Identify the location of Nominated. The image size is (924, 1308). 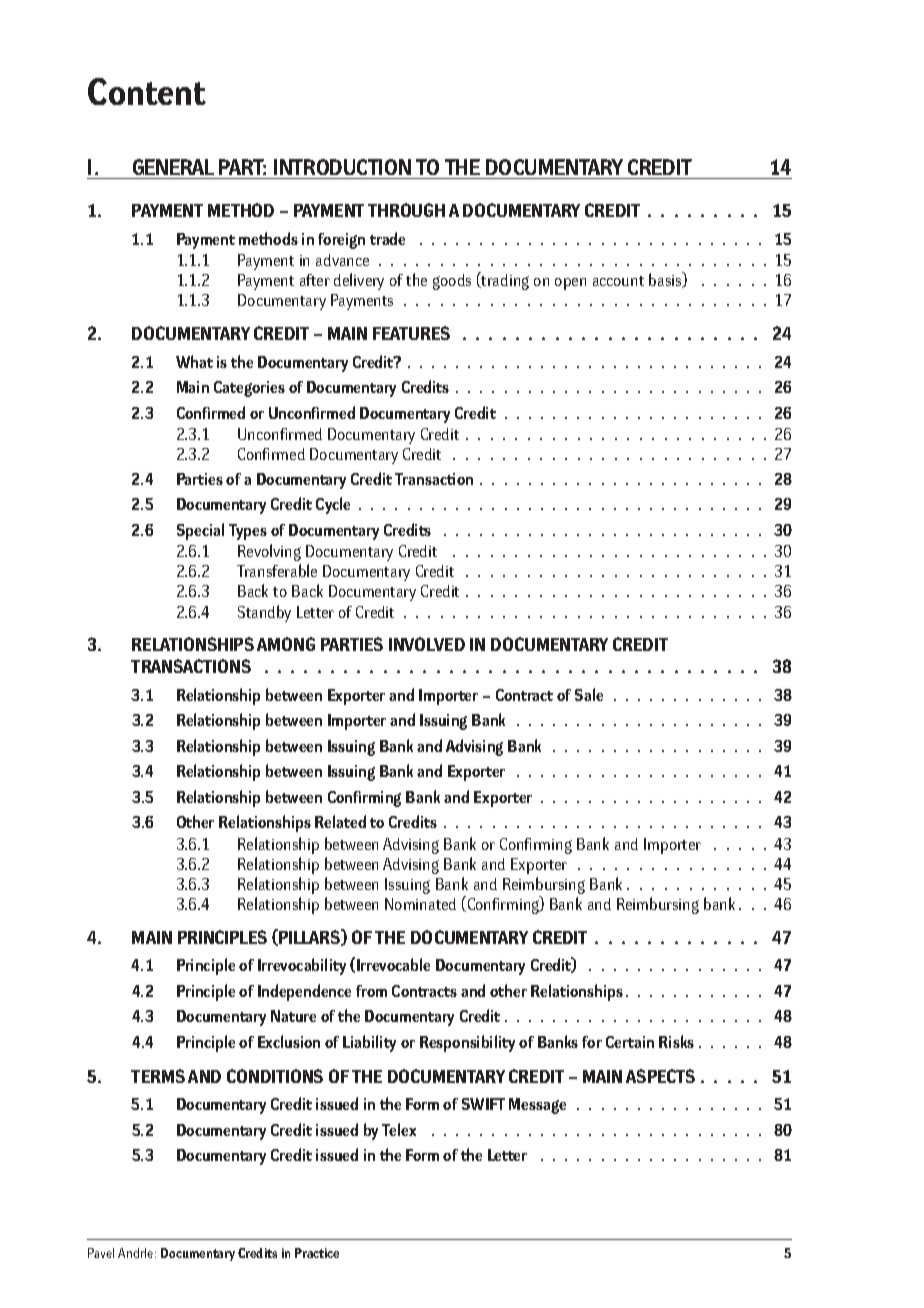
(420, 904).
